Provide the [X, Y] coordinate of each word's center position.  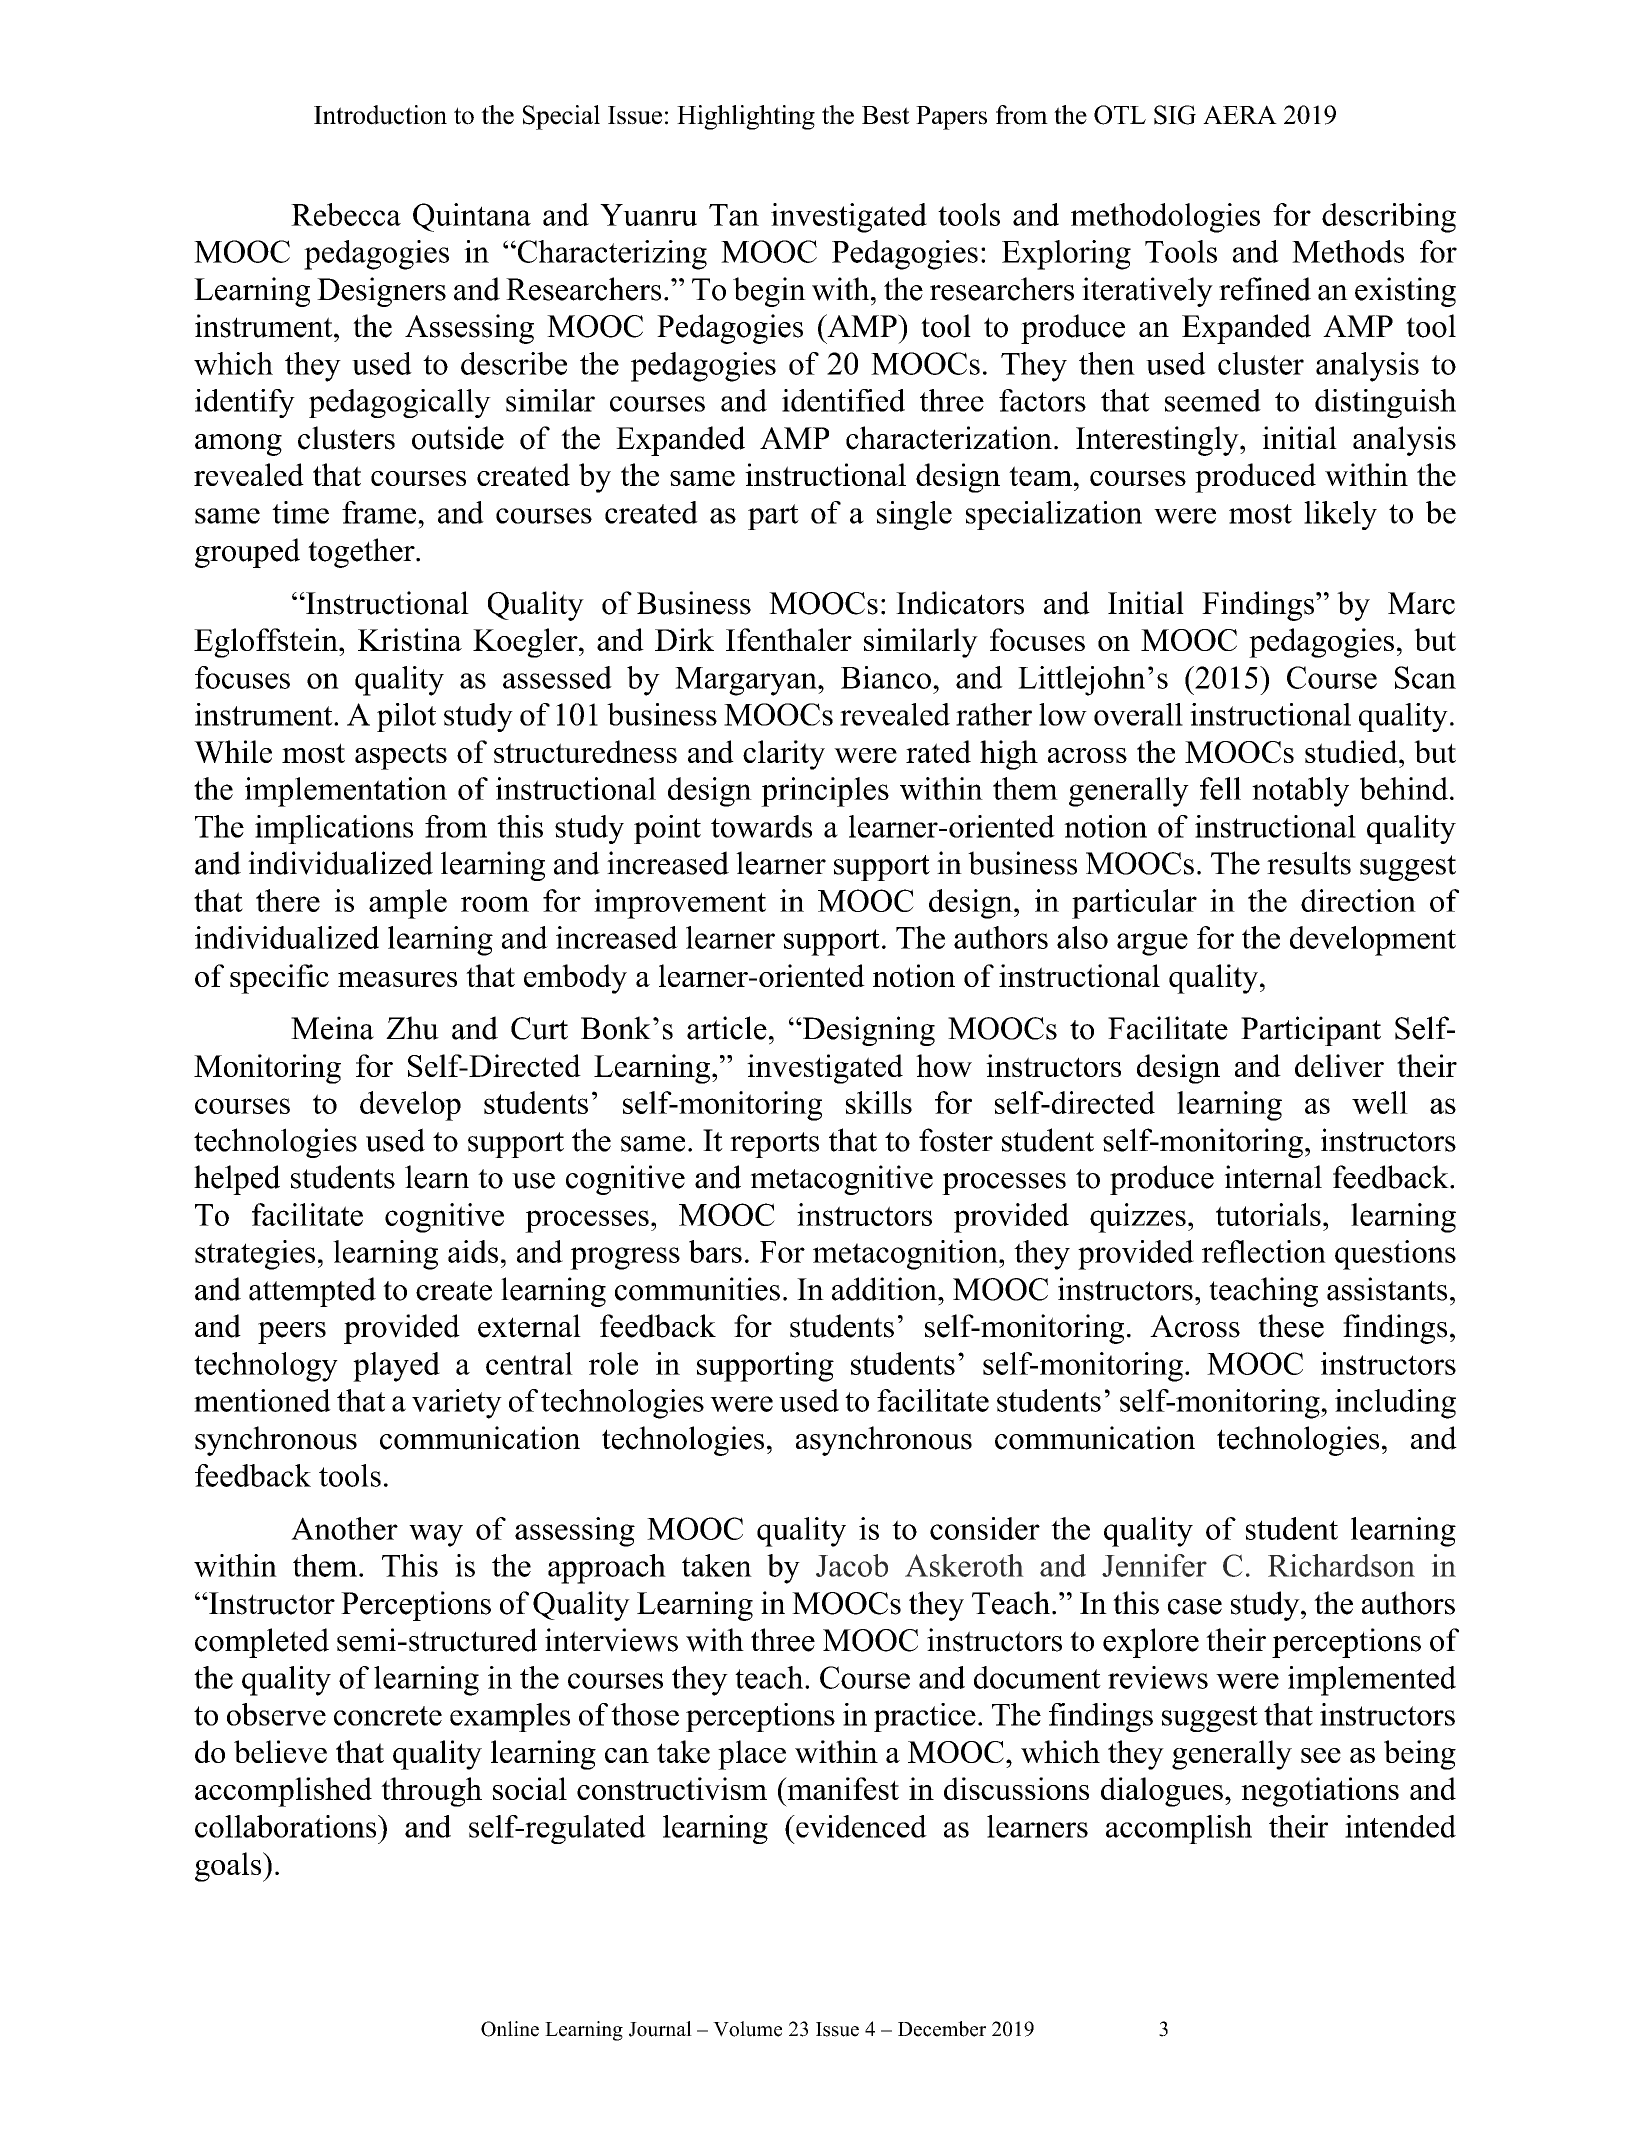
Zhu [412, 1028]
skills [879, 1102]
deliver [1339, 1065]
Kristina [410, 639]
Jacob [852, 1565]
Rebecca [346, 214]
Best [886, 115]
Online [510, 2029]
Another [344, 1528]
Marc [1421, 603]
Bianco [886, 677]
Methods [1348, 251]
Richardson [1341, 1565]
